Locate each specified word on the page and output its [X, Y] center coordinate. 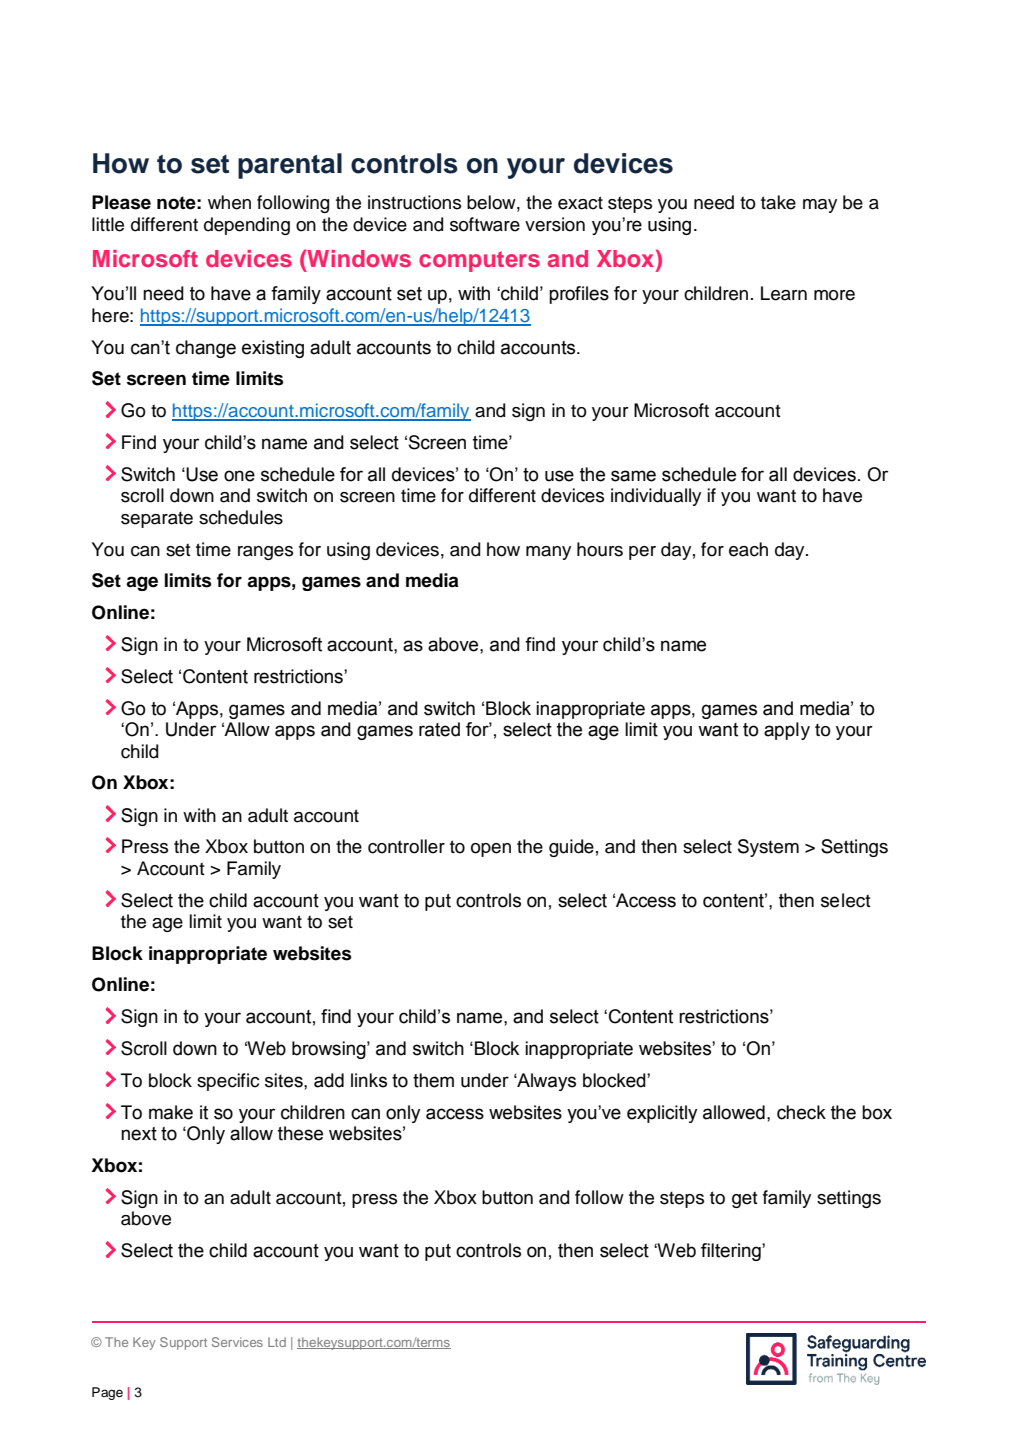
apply [787, 731]
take [778, 202]
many [548, 553]
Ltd [277, 1342]
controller [406, 846]
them [433, 1080]
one [239, 476]
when [229, 202]
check [801, 1112]
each [748, 549]
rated [439, 729]
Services [237, 1342]
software [485, 224]
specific [228, 1082]
